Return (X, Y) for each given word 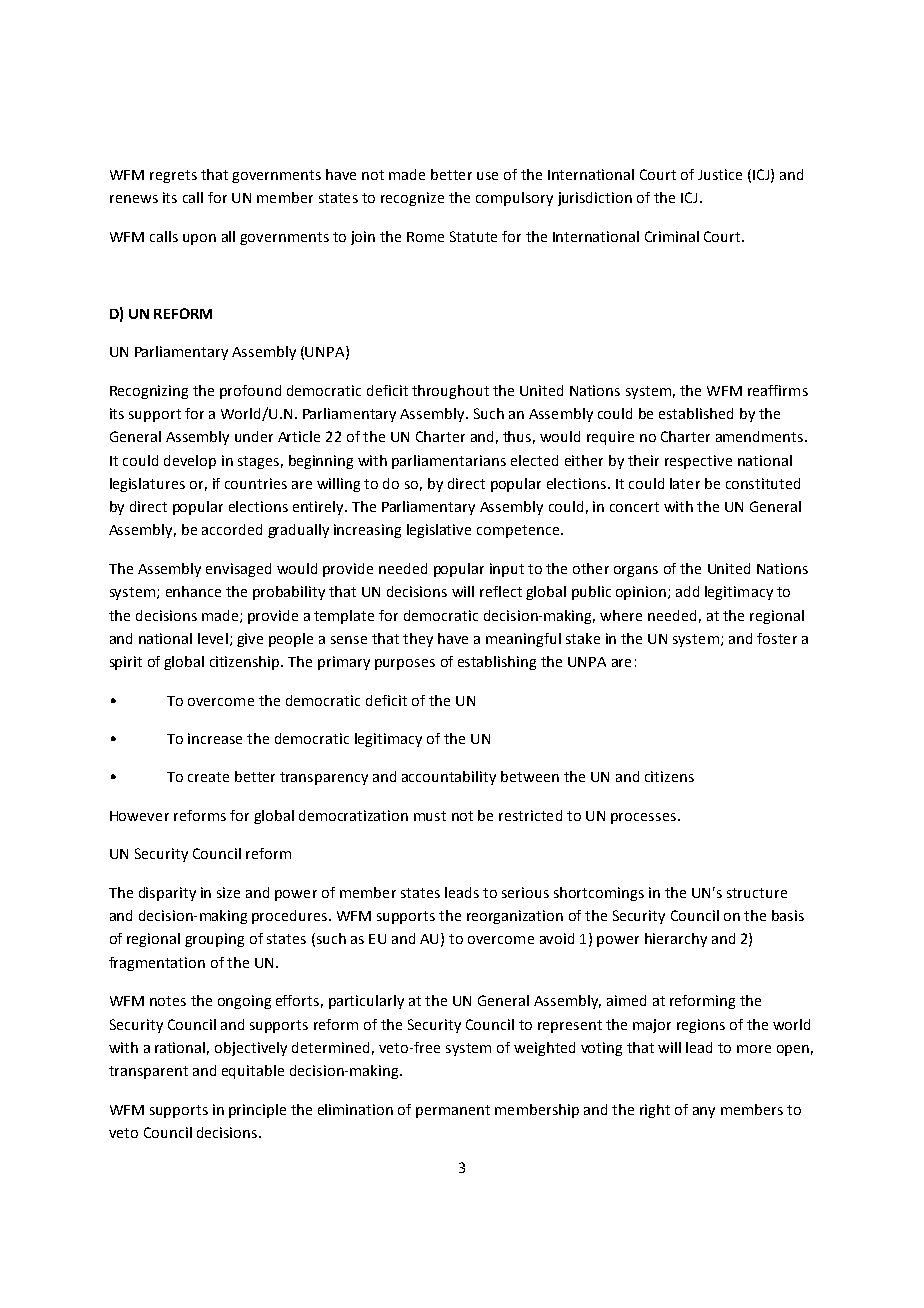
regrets (173, 176)
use (487, 176)
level (213, 638)
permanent (453, 1111)
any (704, 1112)
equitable (253, 1072)
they (418, 640)
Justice (720, 174)
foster (777, 638)
